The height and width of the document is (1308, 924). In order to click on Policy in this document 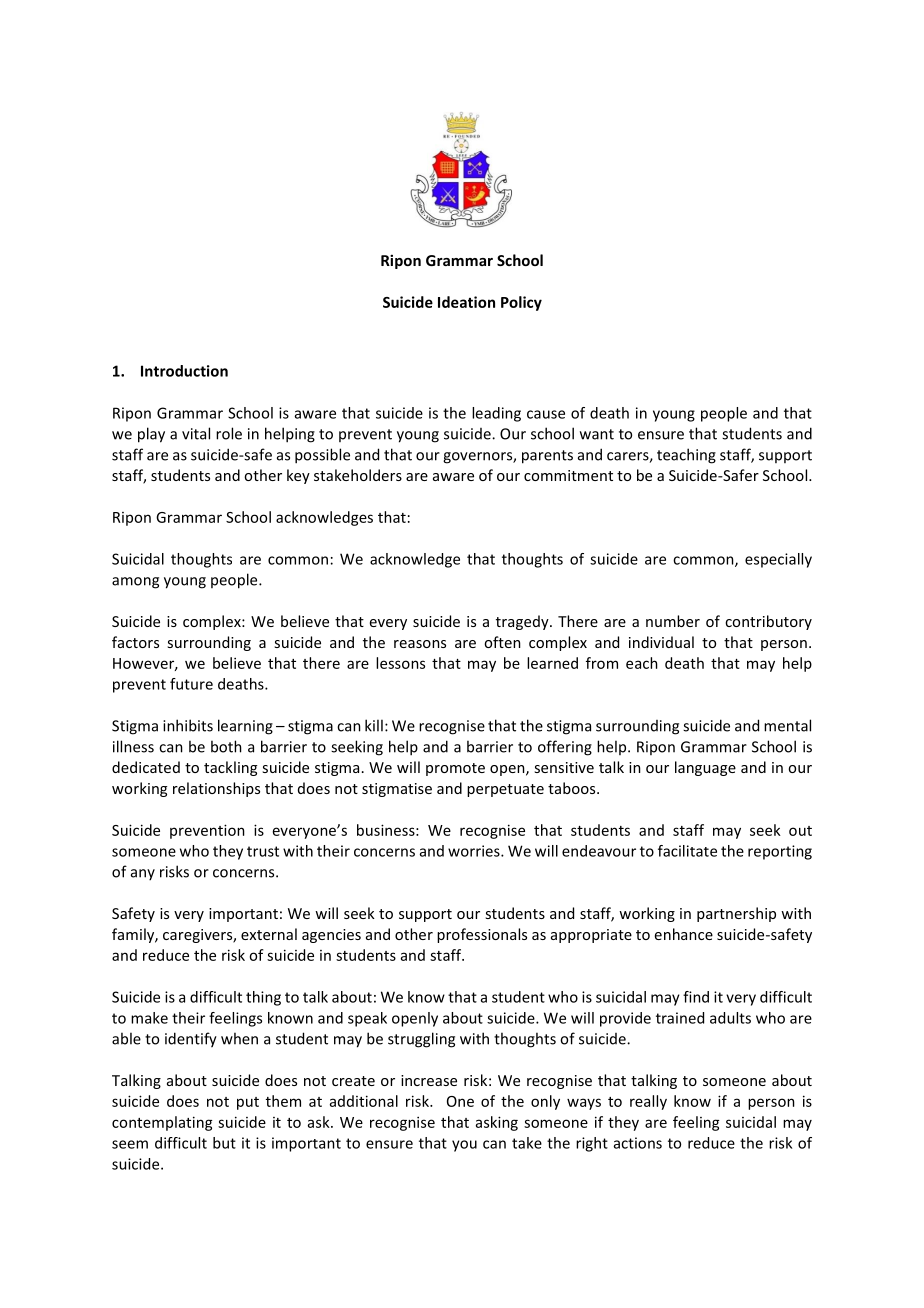, I will do `click(521, 303)`.
